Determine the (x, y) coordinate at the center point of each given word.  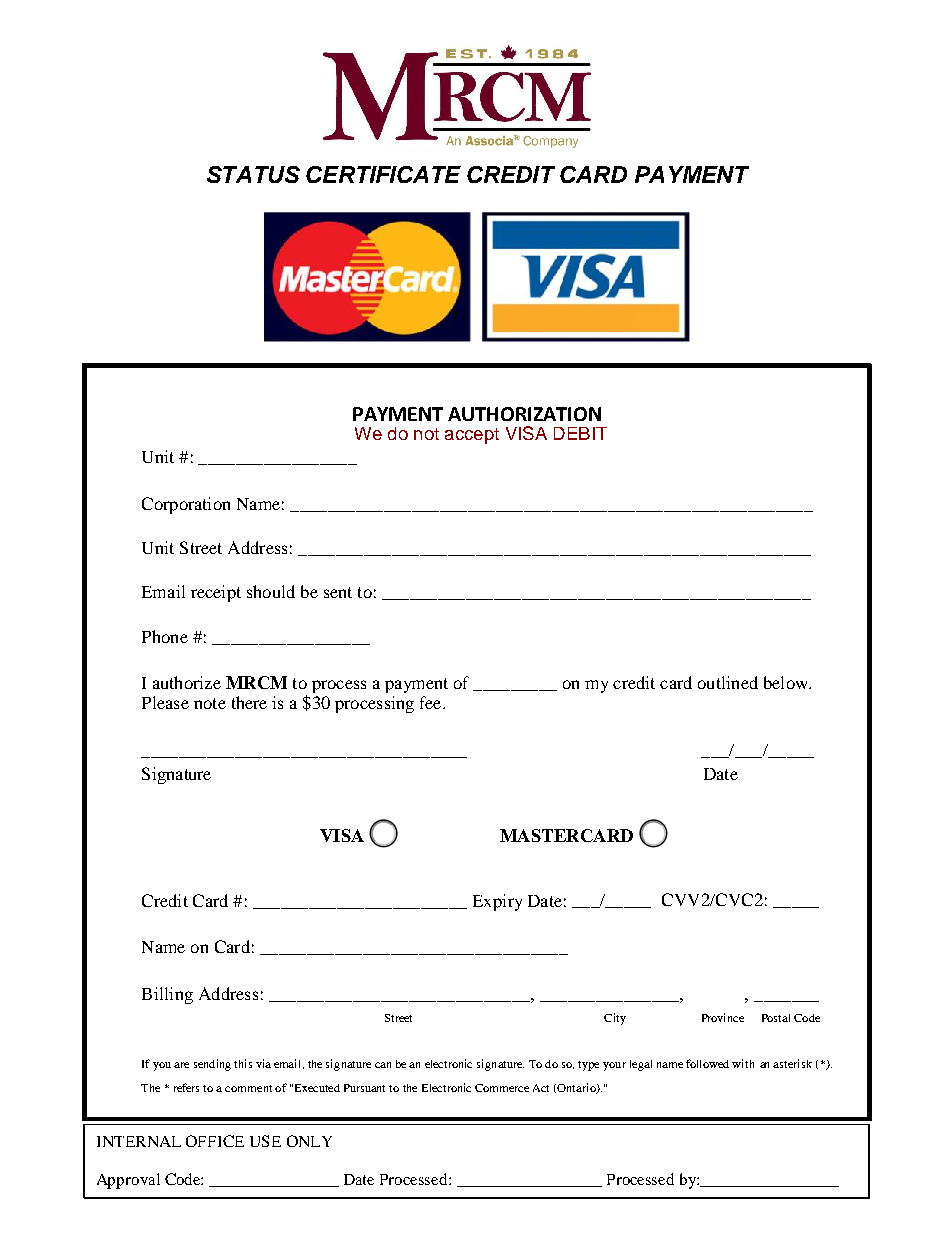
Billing (167, 995)
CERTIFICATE (383, 174)
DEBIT (580, 433)
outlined (728, 682)
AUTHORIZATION (524, 414)
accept (472, 436)
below (787, 682)
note (210, 703)
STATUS (253, 174)
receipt (216, 593)
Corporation (186, 505)
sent (338, 592)
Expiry (497, 902)
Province (723, 1017)
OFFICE (215, 1141)
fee (432, 702)
